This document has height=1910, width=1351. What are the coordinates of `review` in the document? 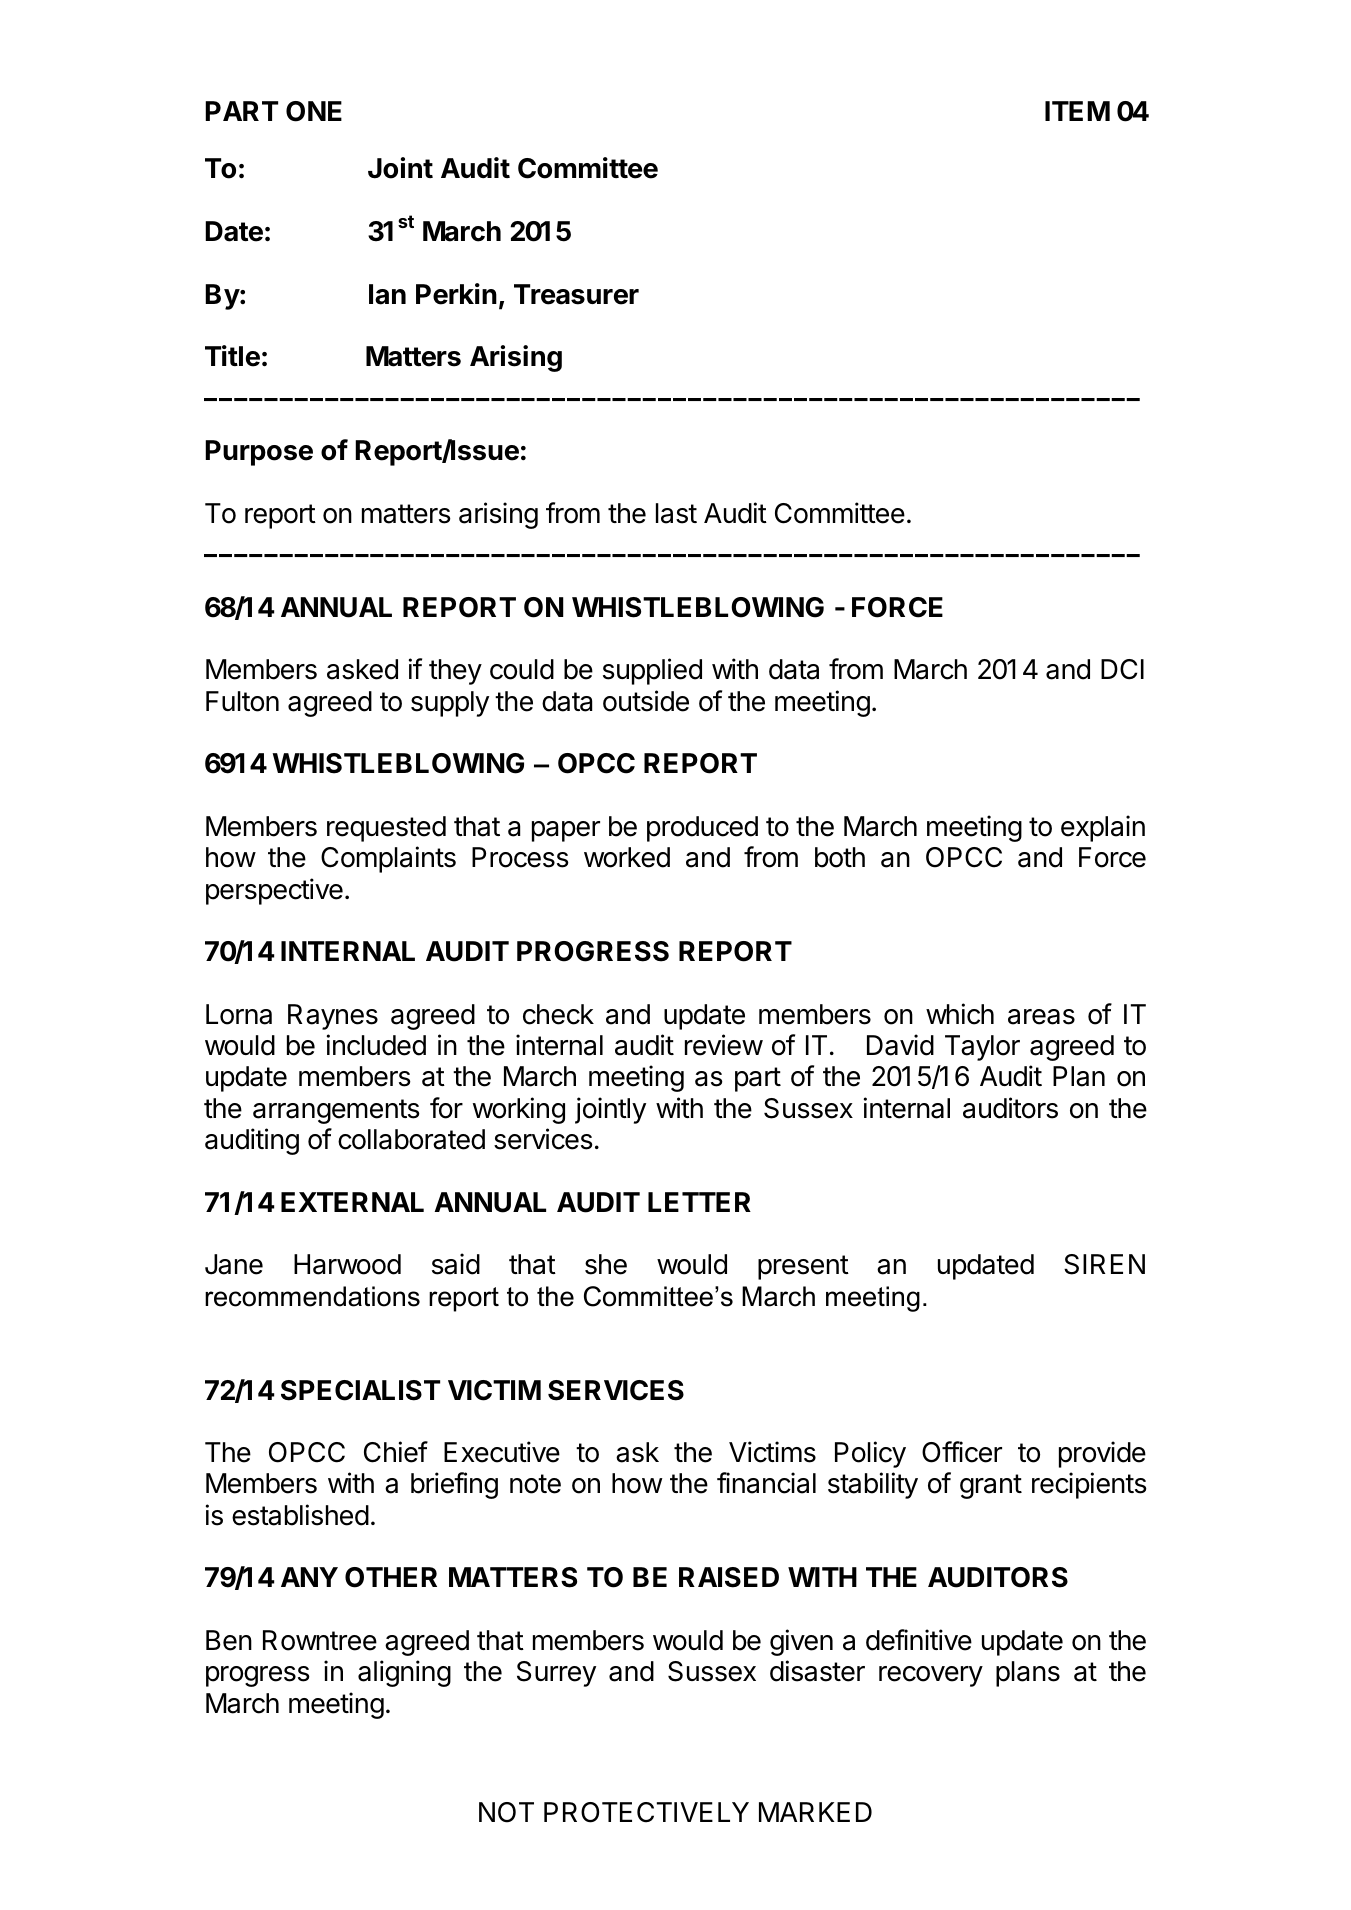 It's located at (724, 1045).
